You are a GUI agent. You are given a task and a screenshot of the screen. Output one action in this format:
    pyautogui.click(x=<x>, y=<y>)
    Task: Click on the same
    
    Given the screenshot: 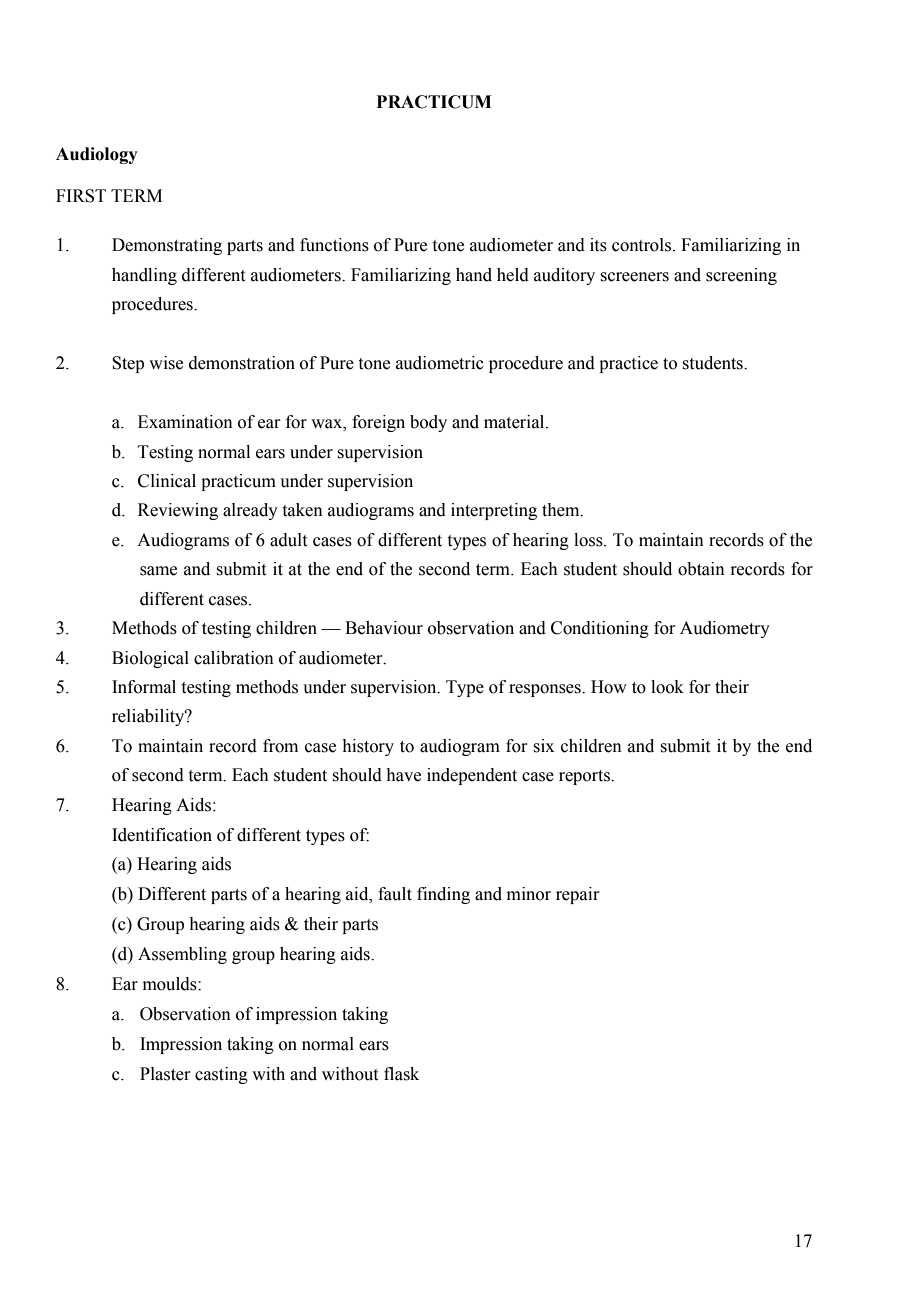 What is the action you would take?
    pyautogui.click(x=158, y=571)
